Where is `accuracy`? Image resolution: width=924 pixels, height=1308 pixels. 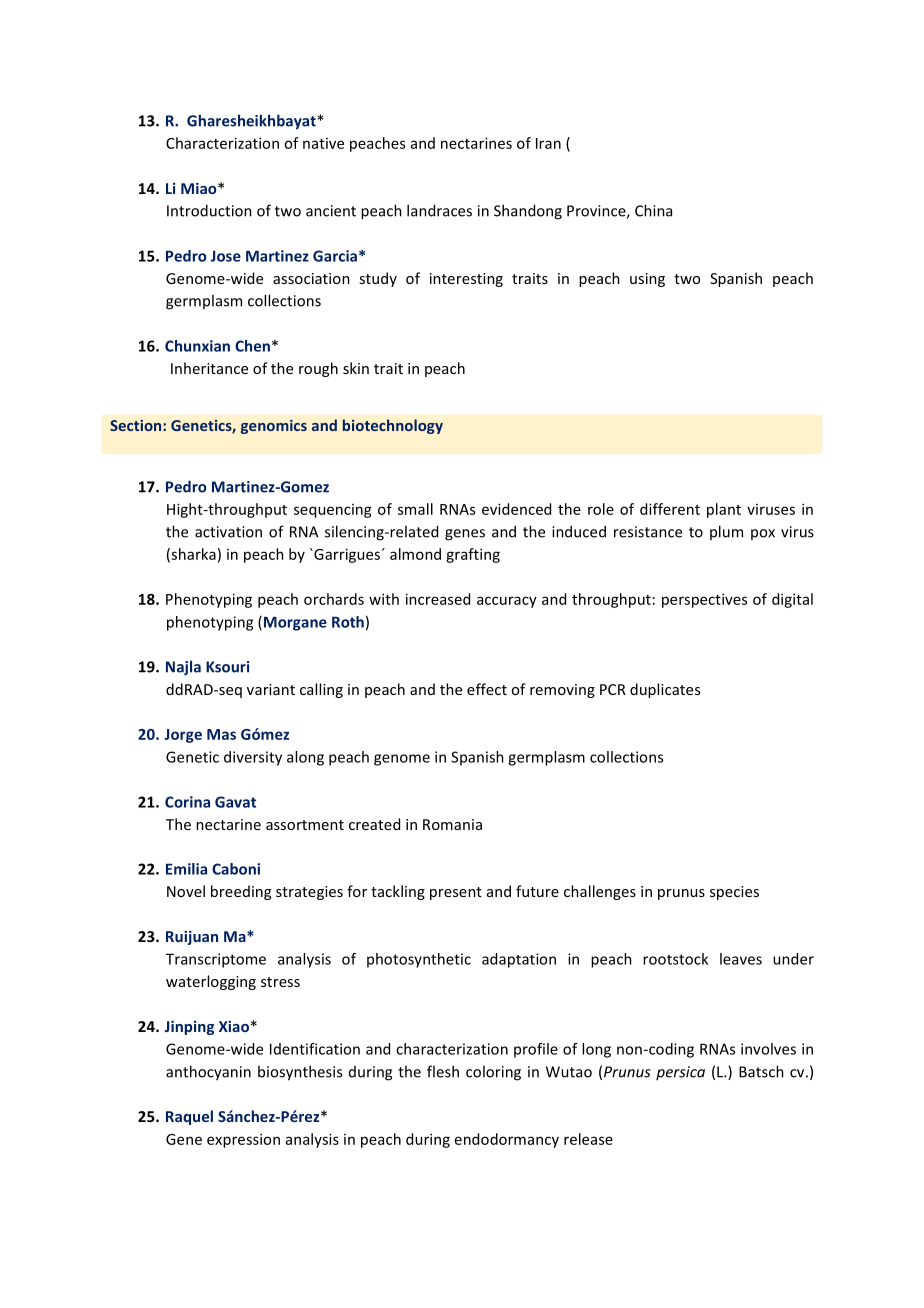
accuracy is located at coordinates (507, 602).
